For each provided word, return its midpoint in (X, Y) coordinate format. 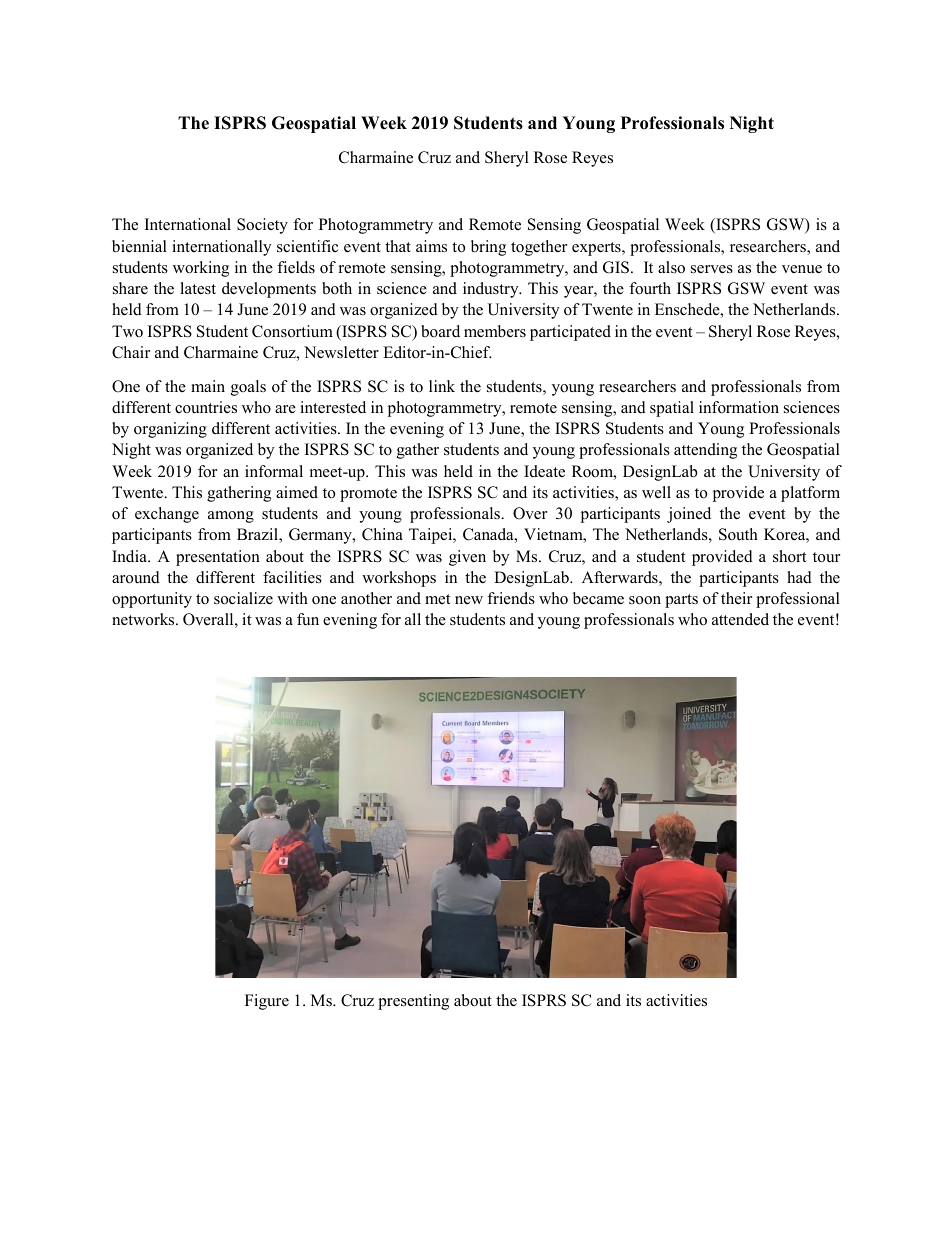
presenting (413, 1002)
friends (511, 598)
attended (740, 619)
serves (712, 269)
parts (681, 601)
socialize (243, 598)
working (201, 269)
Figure (267, 1002)
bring (488, 248)
